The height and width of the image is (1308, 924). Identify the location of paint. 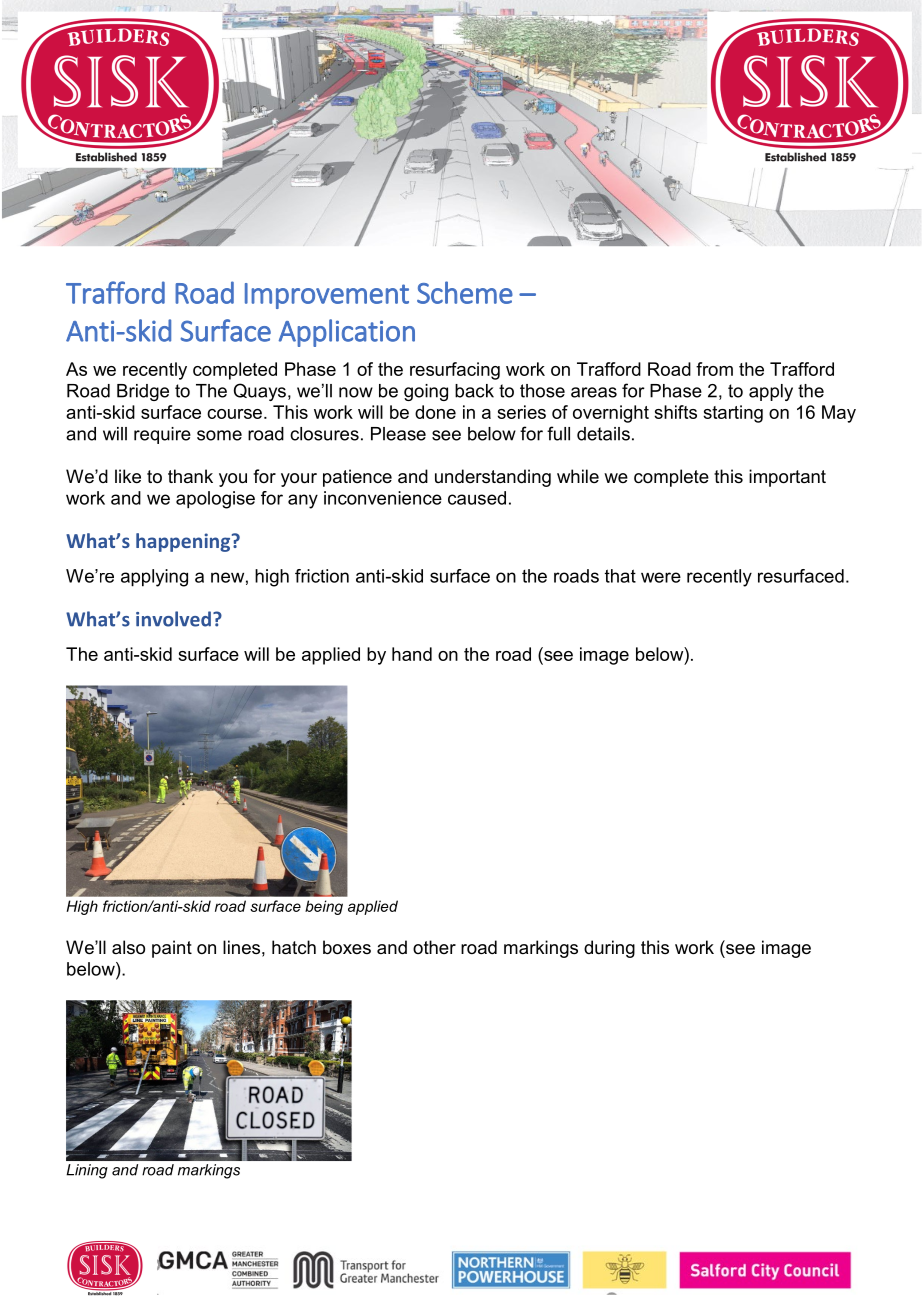
(172, 949).
